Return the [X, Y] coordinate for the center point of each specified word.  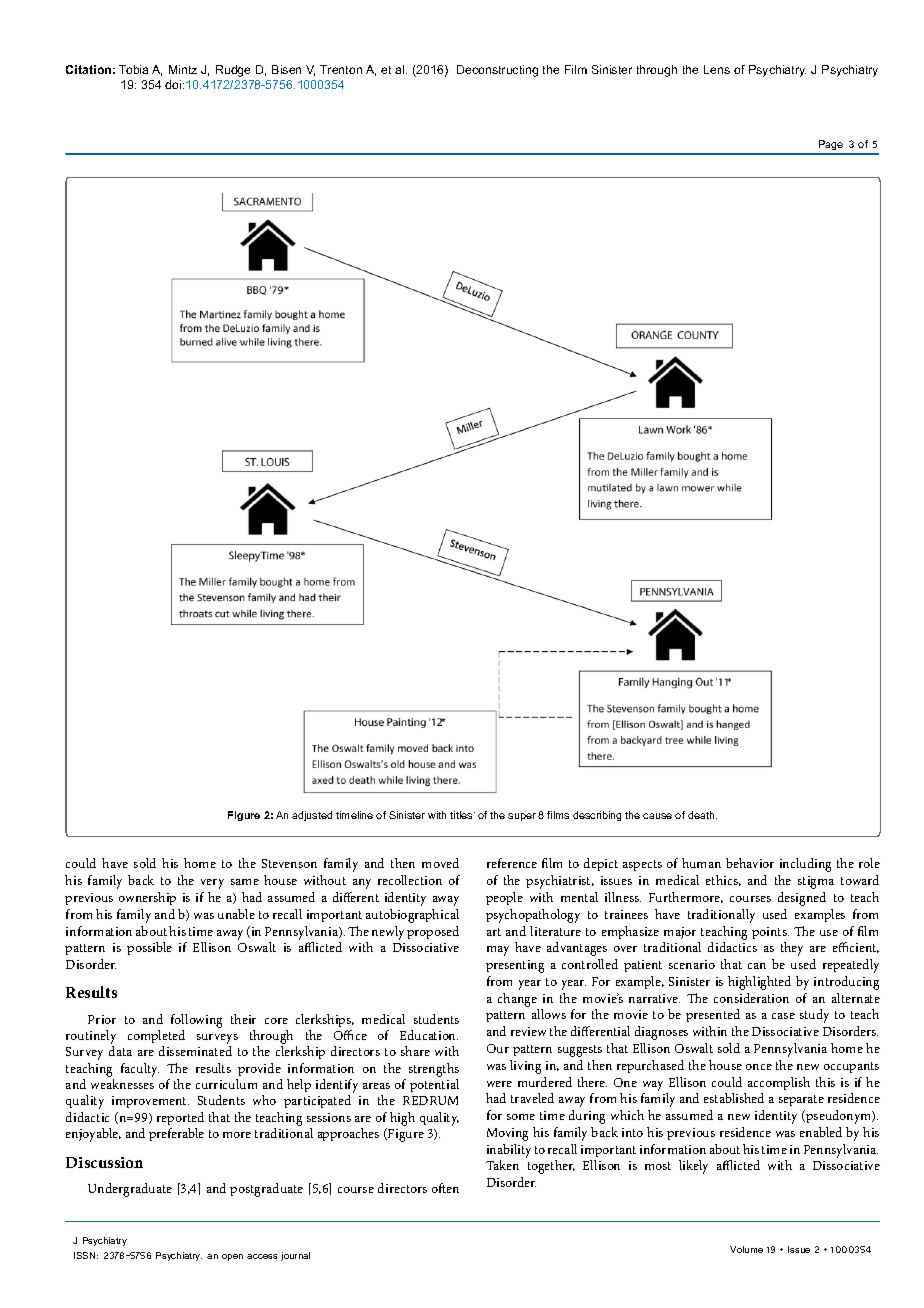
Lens [717, 69]
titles [462, 815]
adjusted [312, 816]
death [702, 815]
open [232, 1257]
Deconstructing [497, 71]
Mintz [183, 69]
